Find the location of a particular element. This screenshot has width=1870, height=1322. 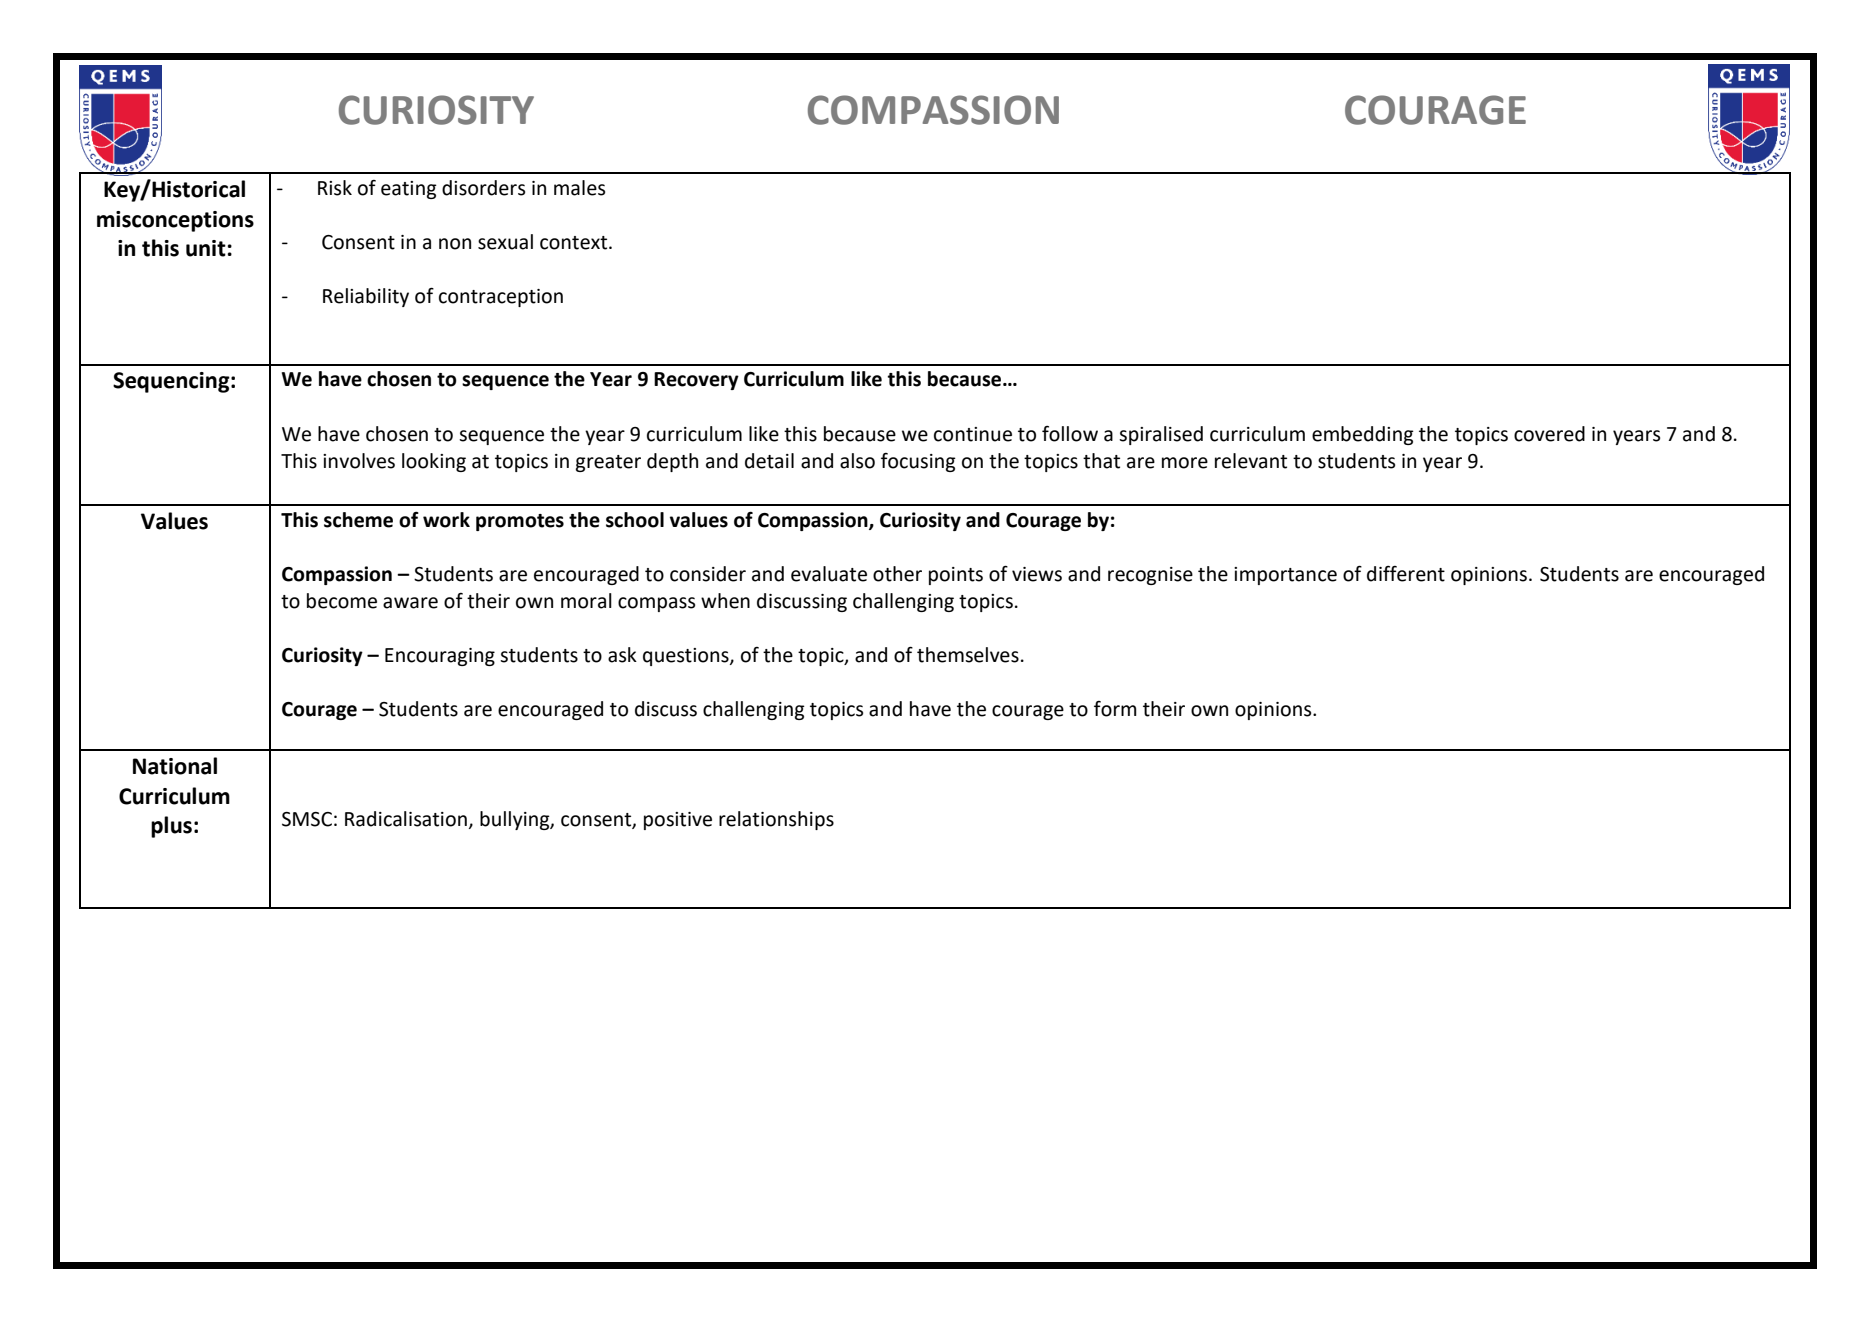

form is located at coordinates (1115, 709).
